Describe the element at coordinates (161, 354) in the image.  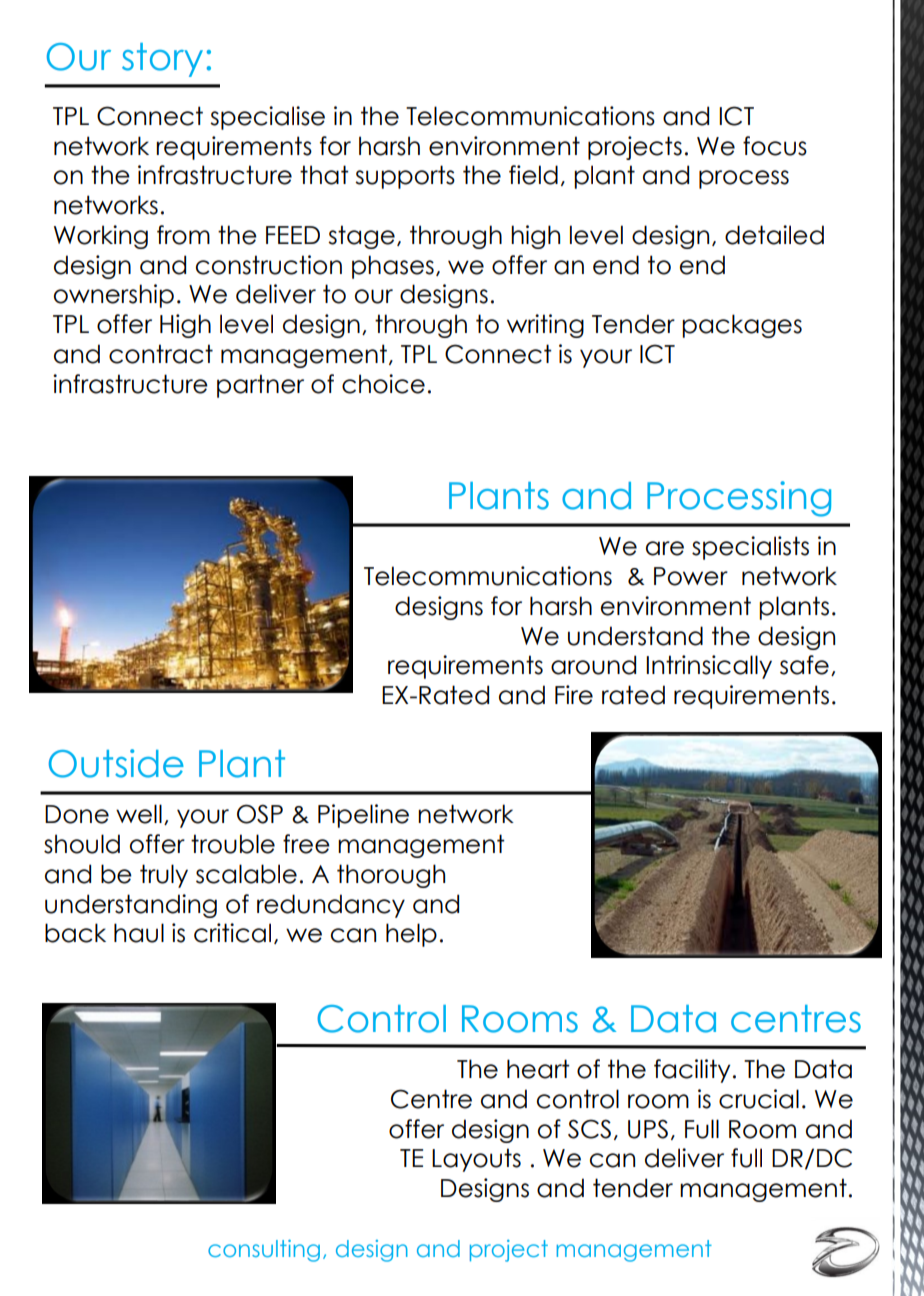
I see `contract` at that location.
